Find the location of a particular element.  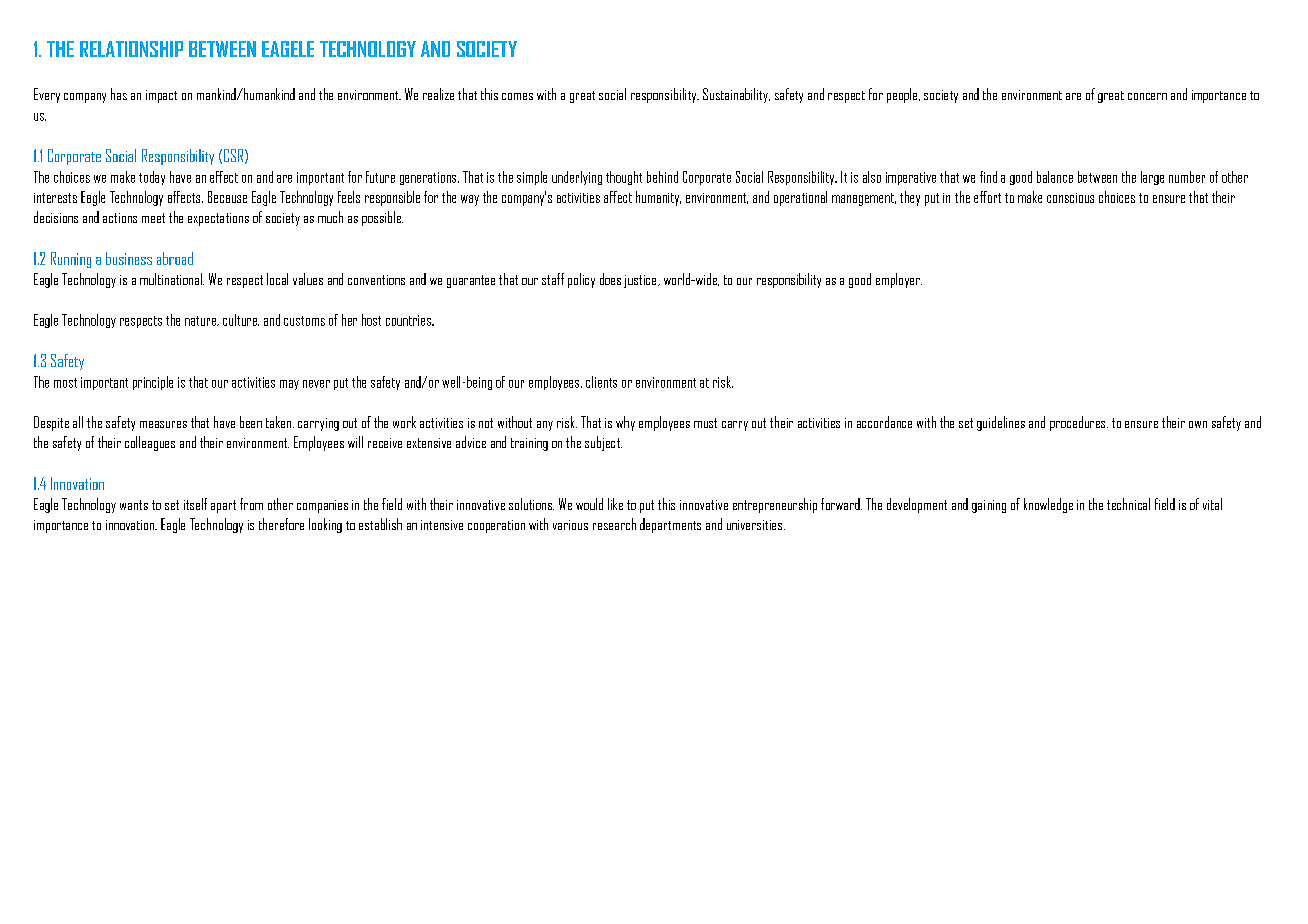

clients is located at coordinates (601, 382).
